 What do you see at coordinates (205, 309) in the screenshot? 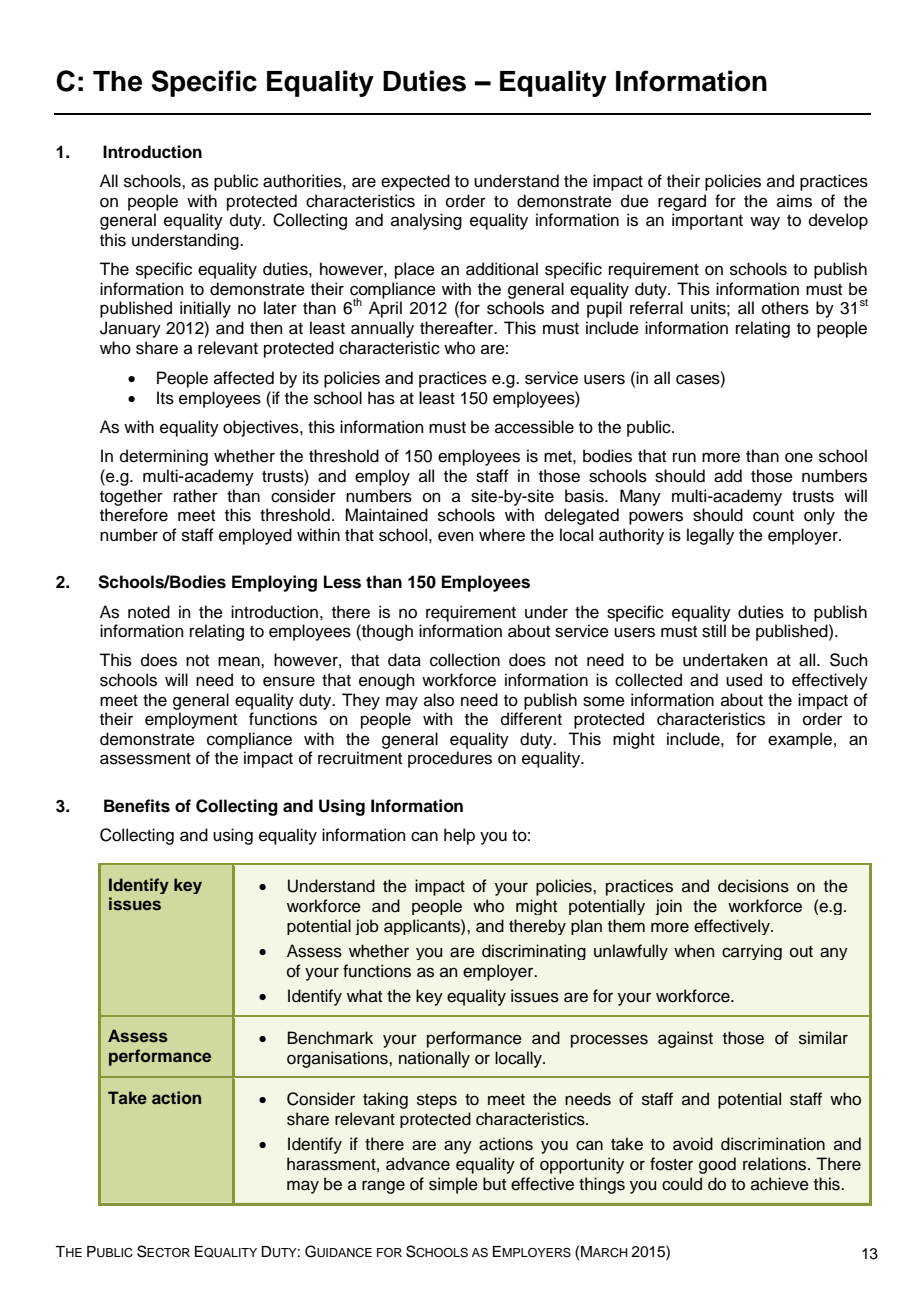
I see `initially` at bounding box center [205, 309].
